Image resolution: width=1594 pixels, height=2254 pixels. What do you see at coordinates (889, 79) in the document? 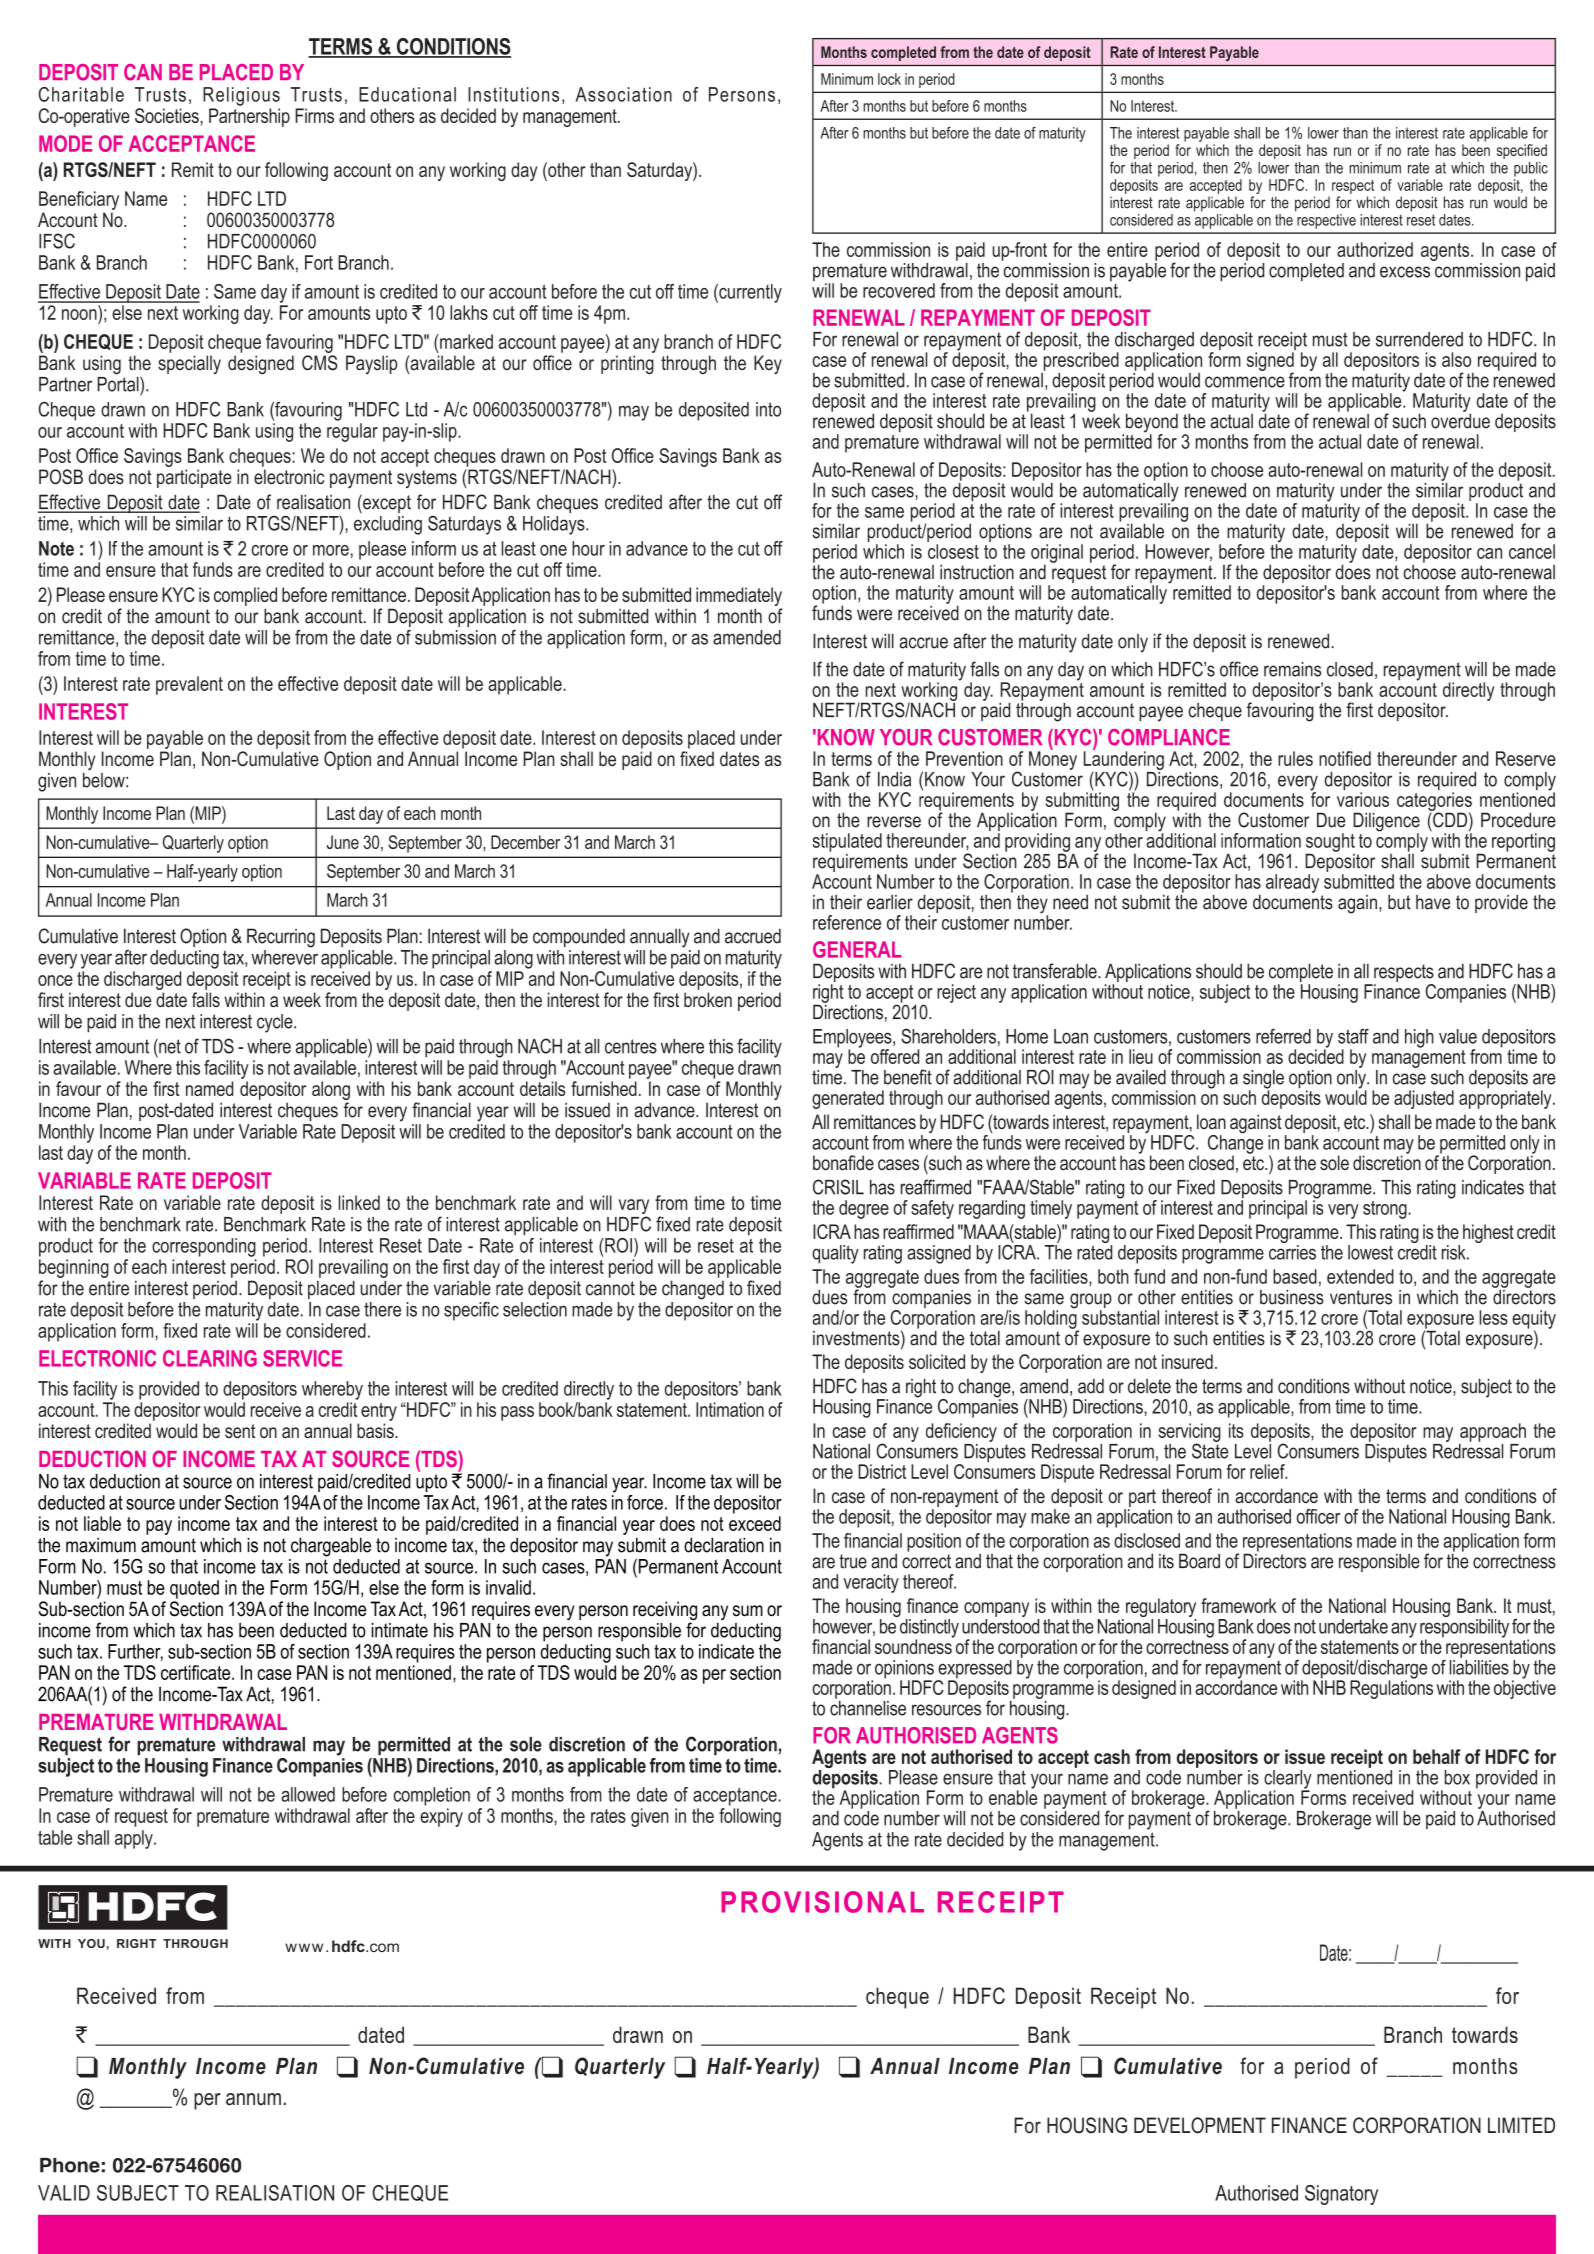
I see `lock` at bounding box center [889, 79].
